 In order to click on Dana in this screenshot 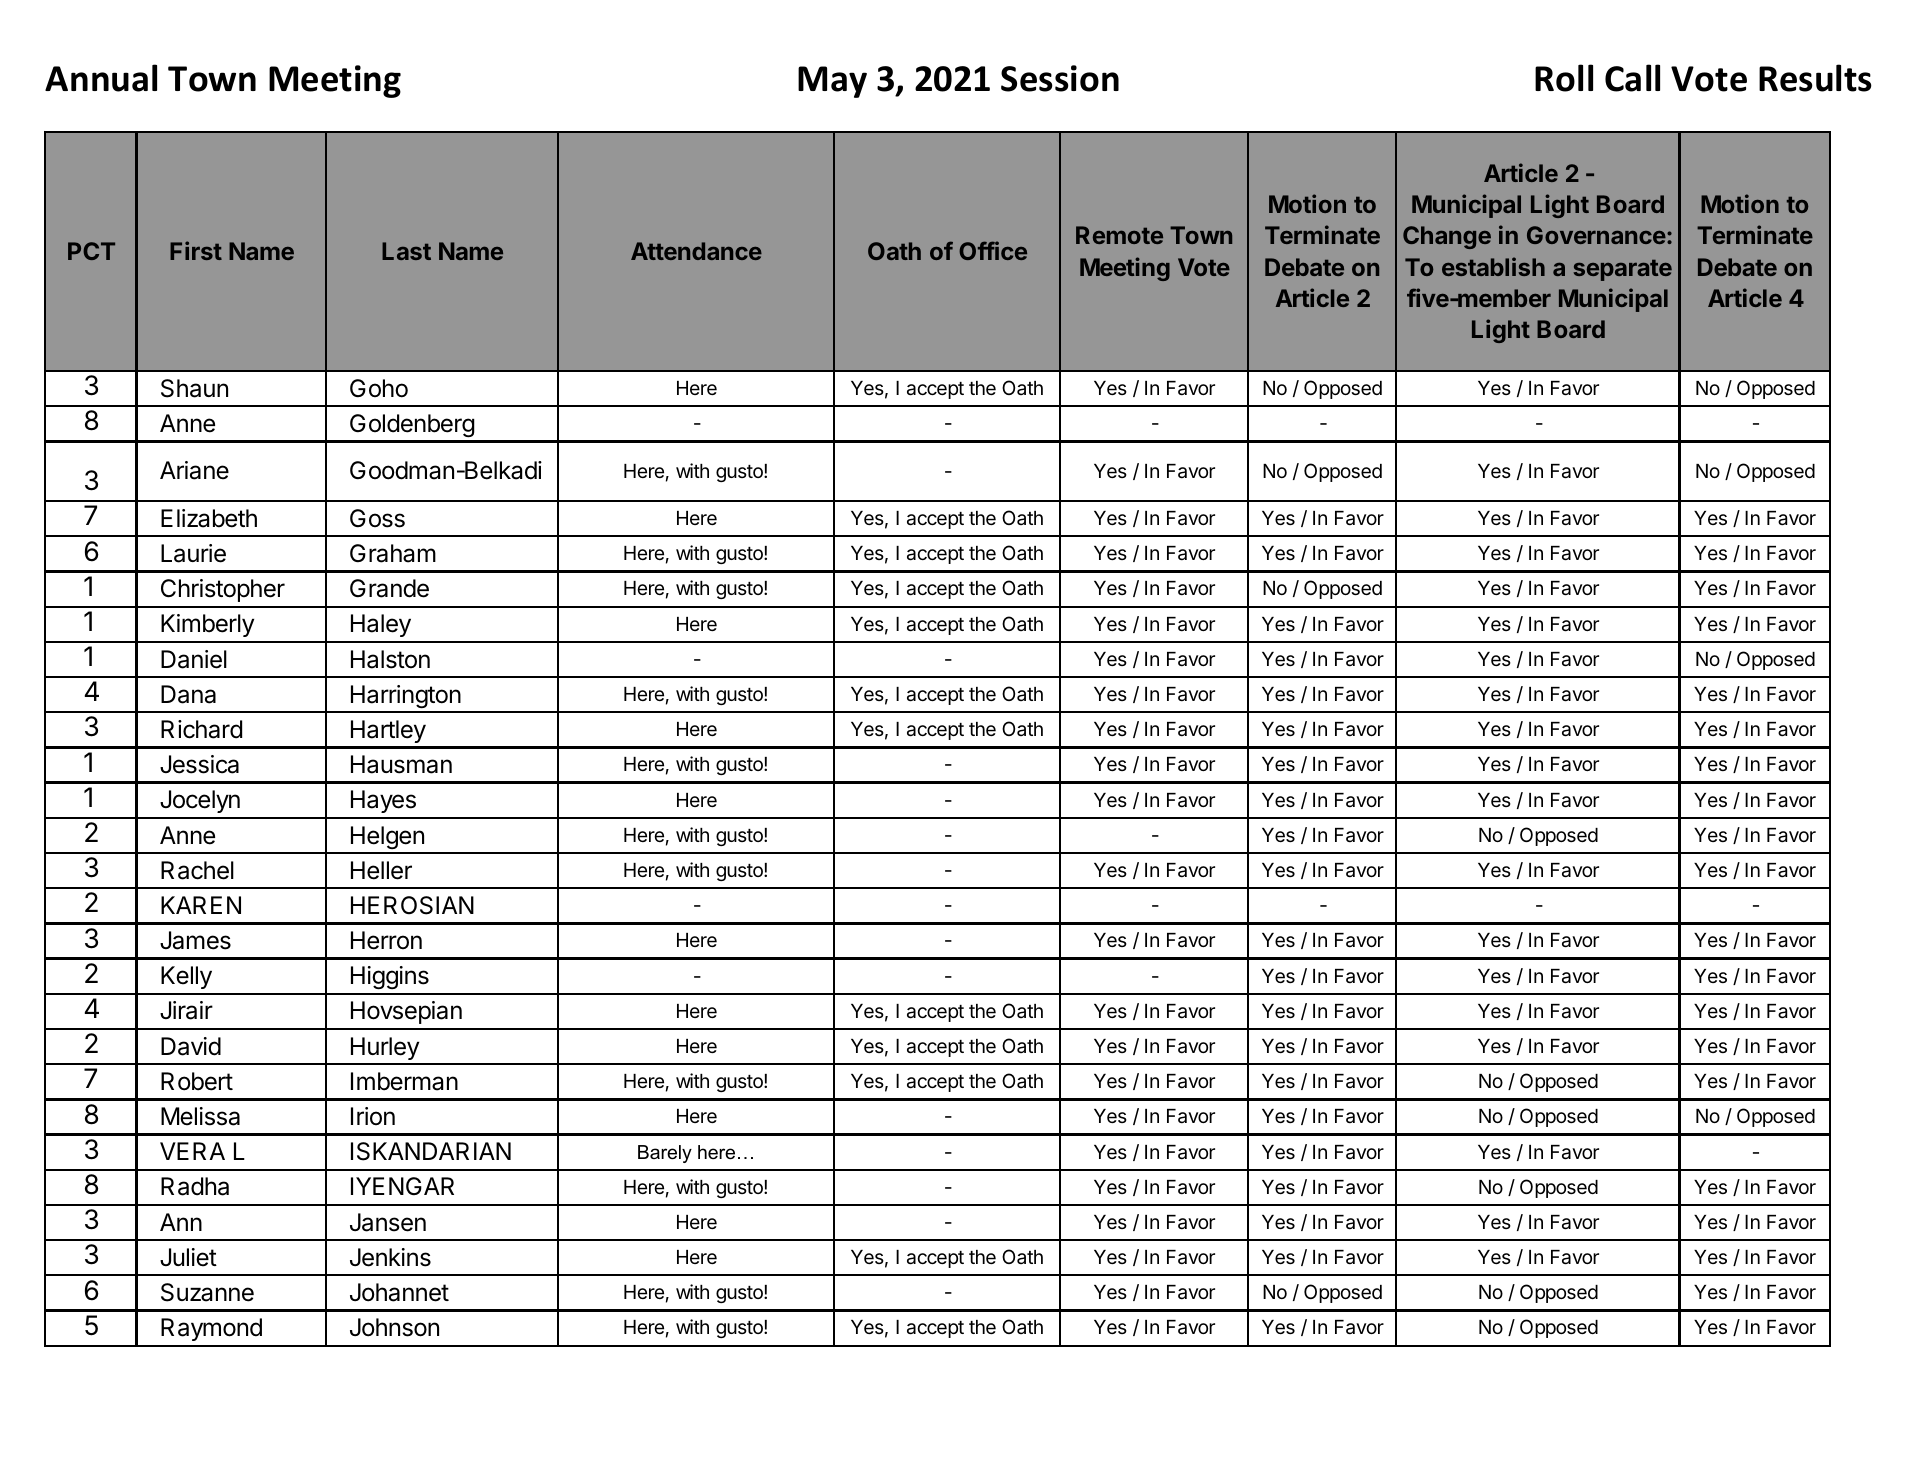, I will do `click(188, 694)`.
